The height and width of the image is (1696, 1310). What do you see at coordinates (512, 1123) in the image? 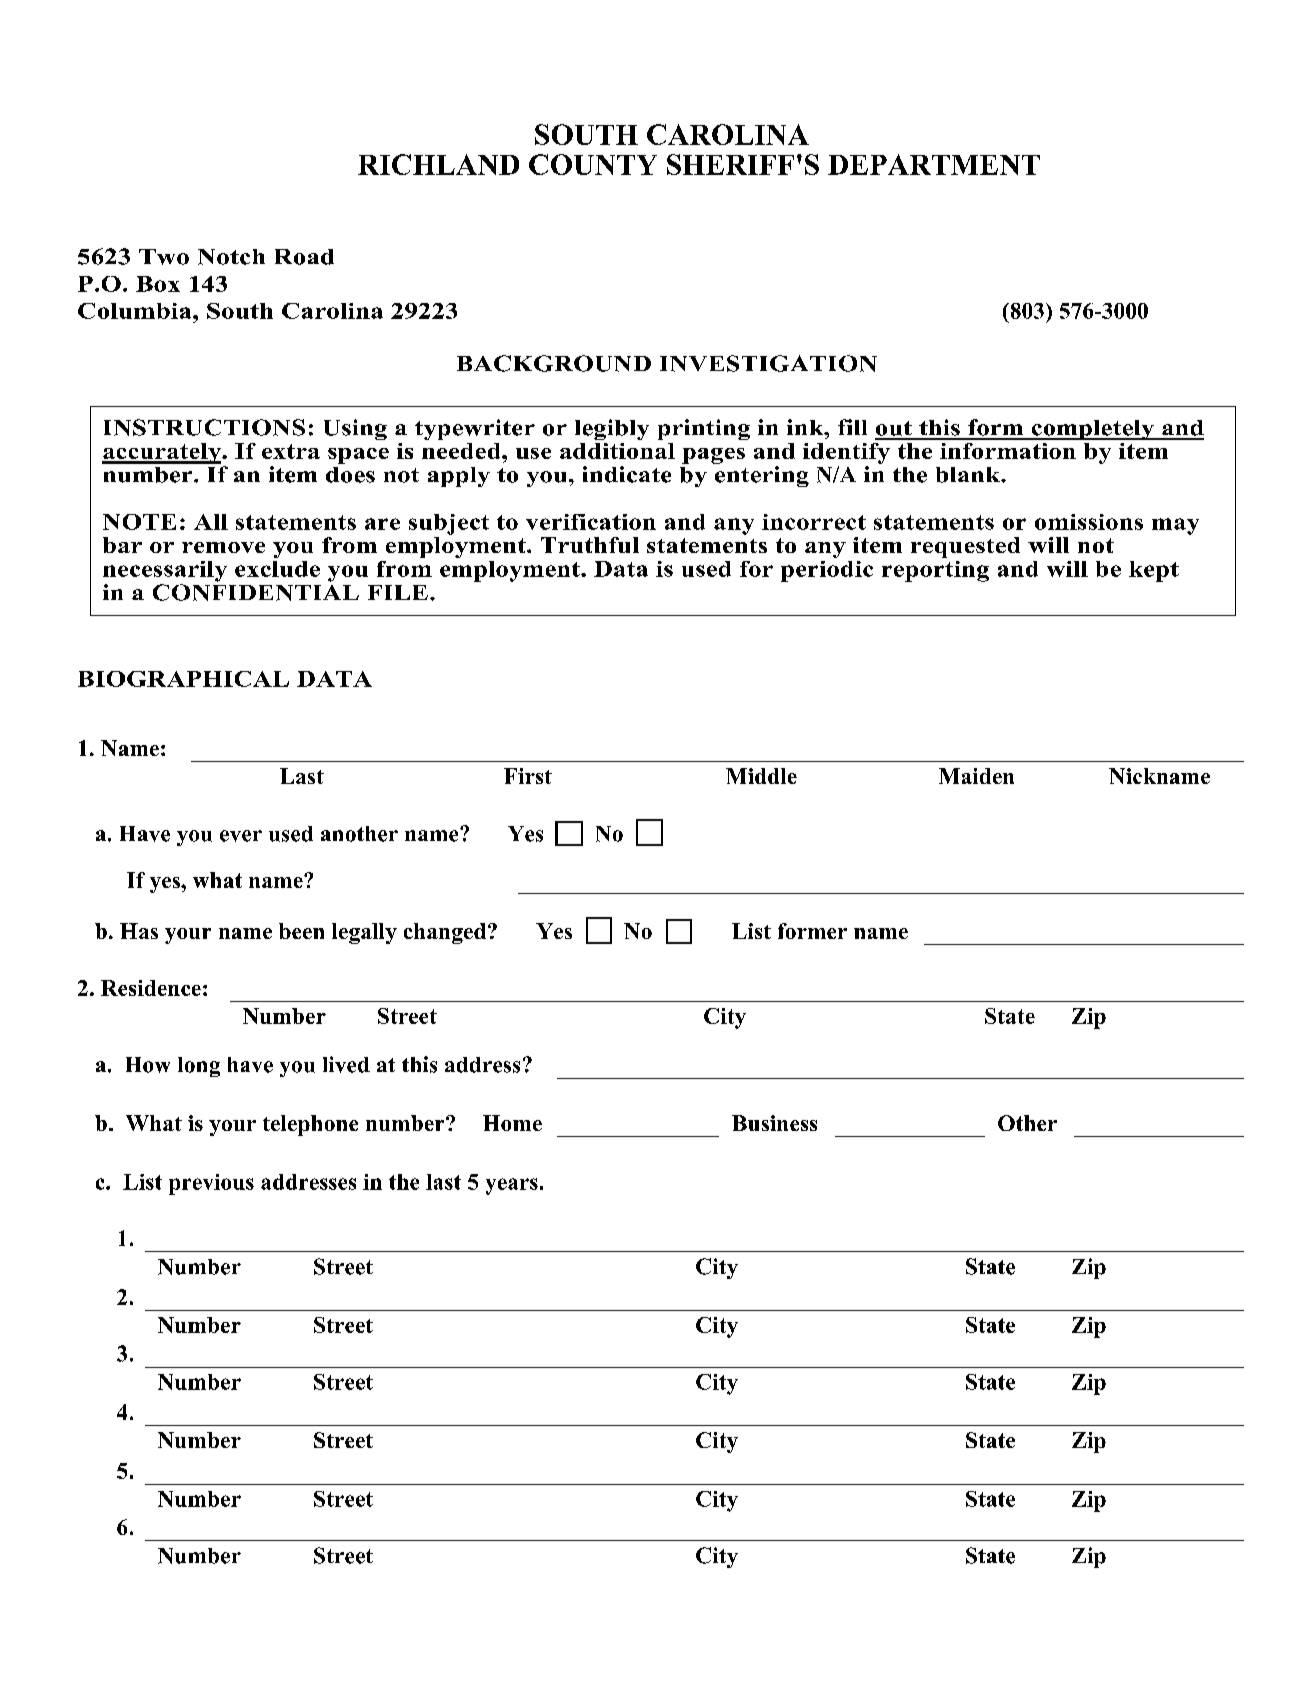
I see `Home` at bounding box center [512, 1123].
